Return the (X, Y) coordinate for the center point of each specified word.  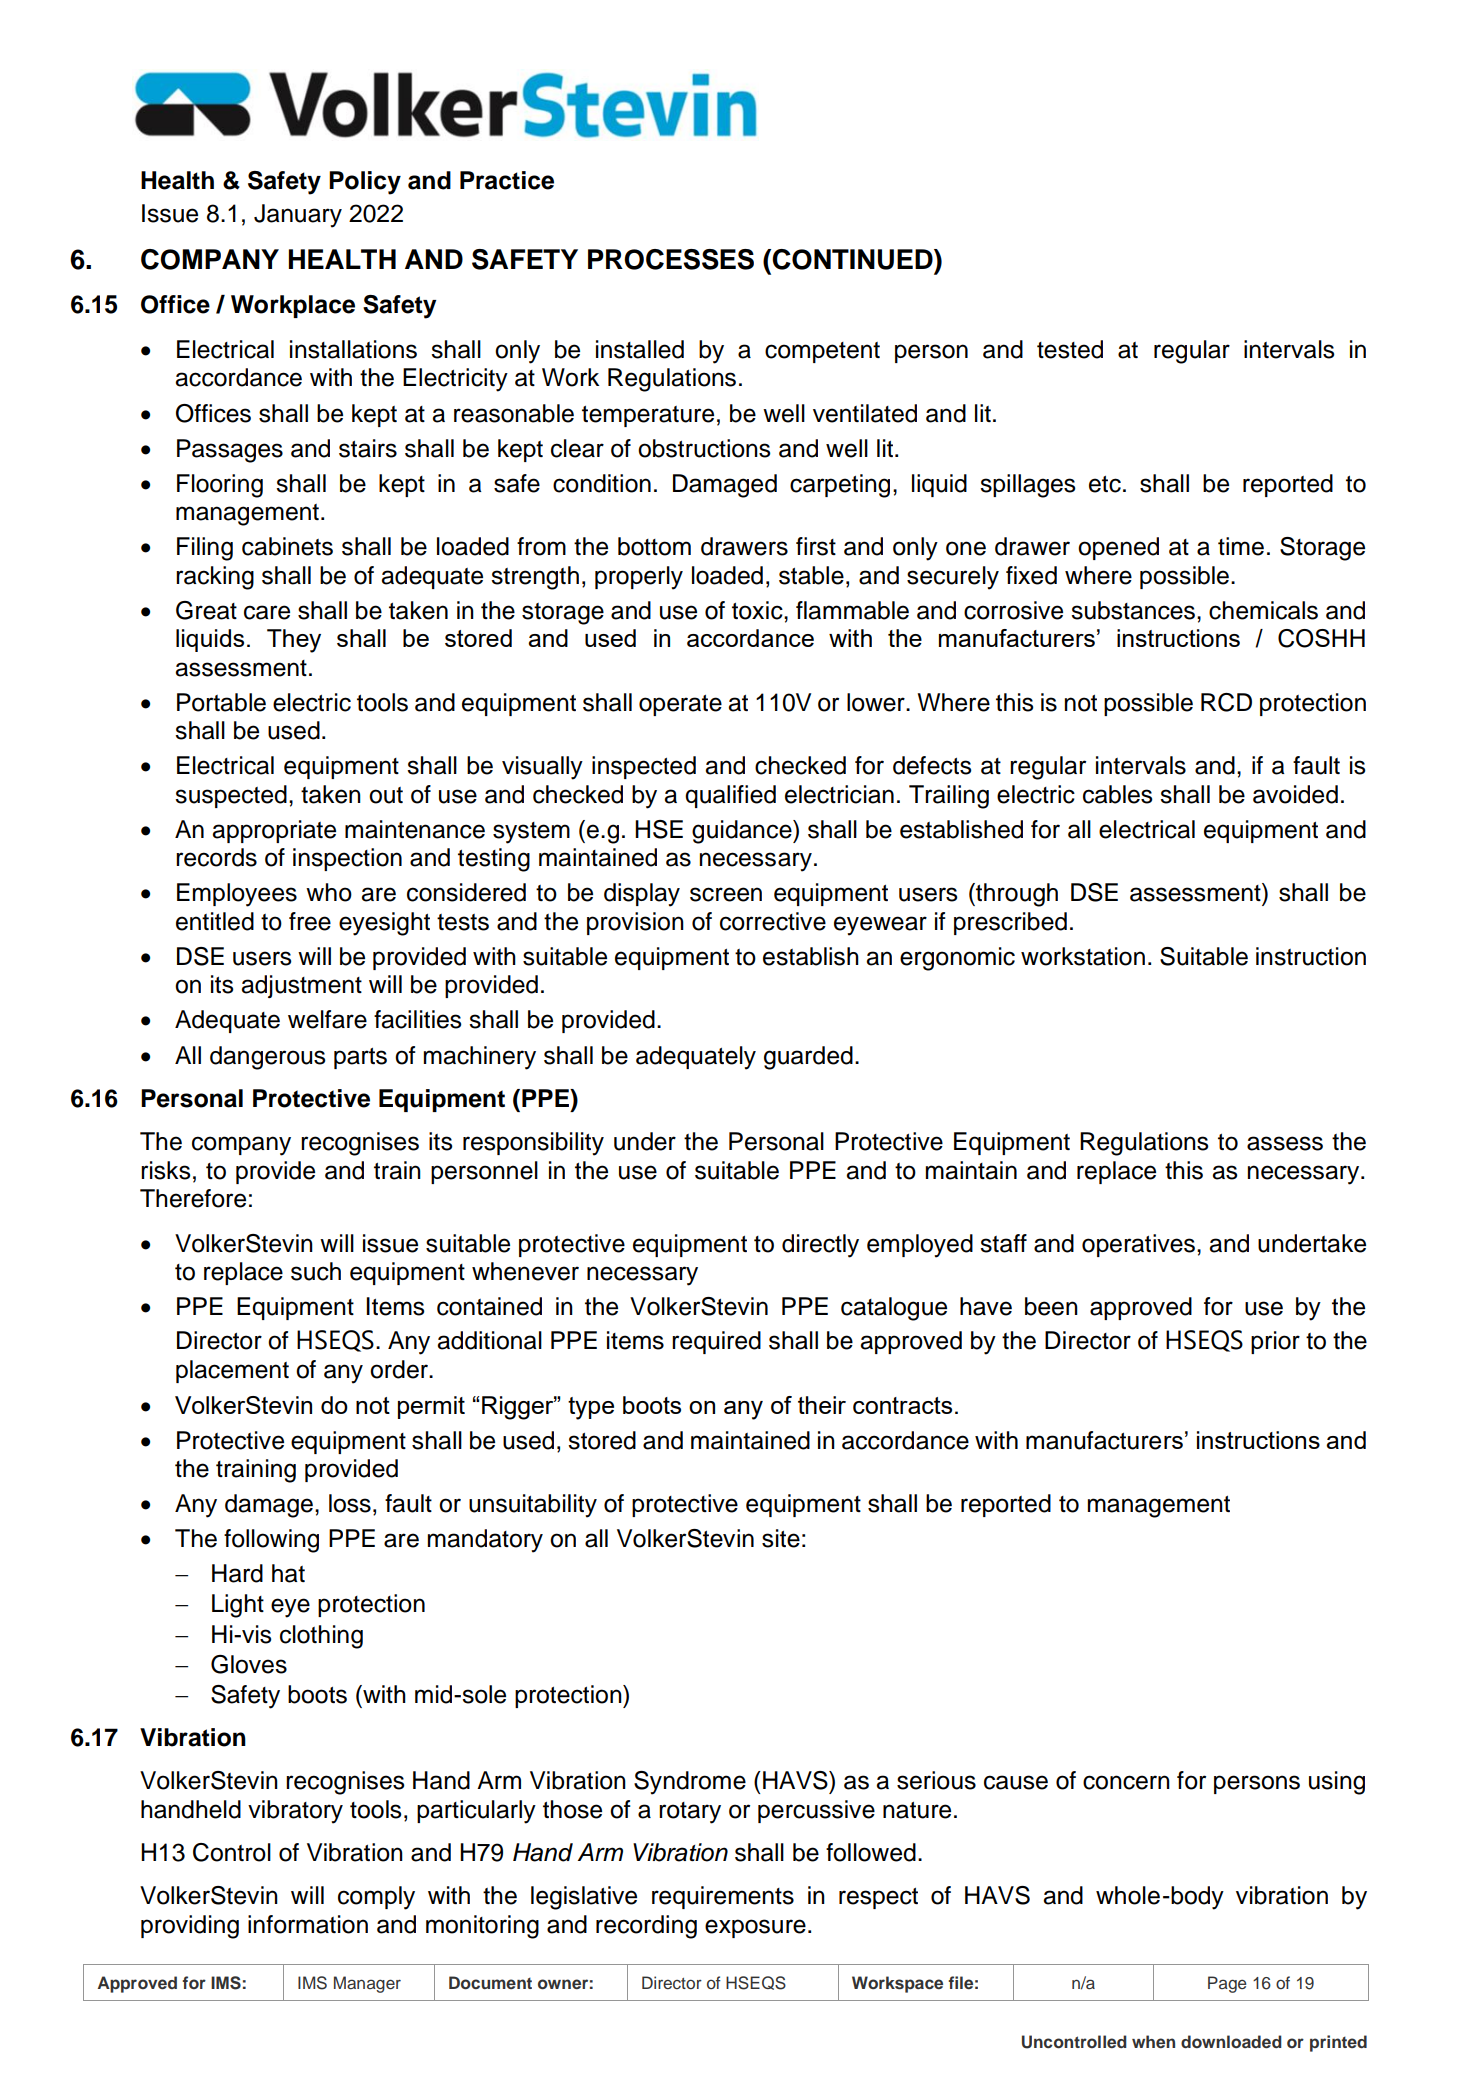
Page (1227, 1984)
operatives (1138, 1245)
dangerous (268, 1058)
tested (1070, 349)
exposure (755, 1928)
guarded (808, 1058)
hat (288, 1573)
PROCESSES (671, 259)
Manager (367, 1984)
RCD (1226, 702)
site (781, 1538)
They (294, 641)
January (298, 216)
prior (1275, 1342)
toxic (758, 610)
